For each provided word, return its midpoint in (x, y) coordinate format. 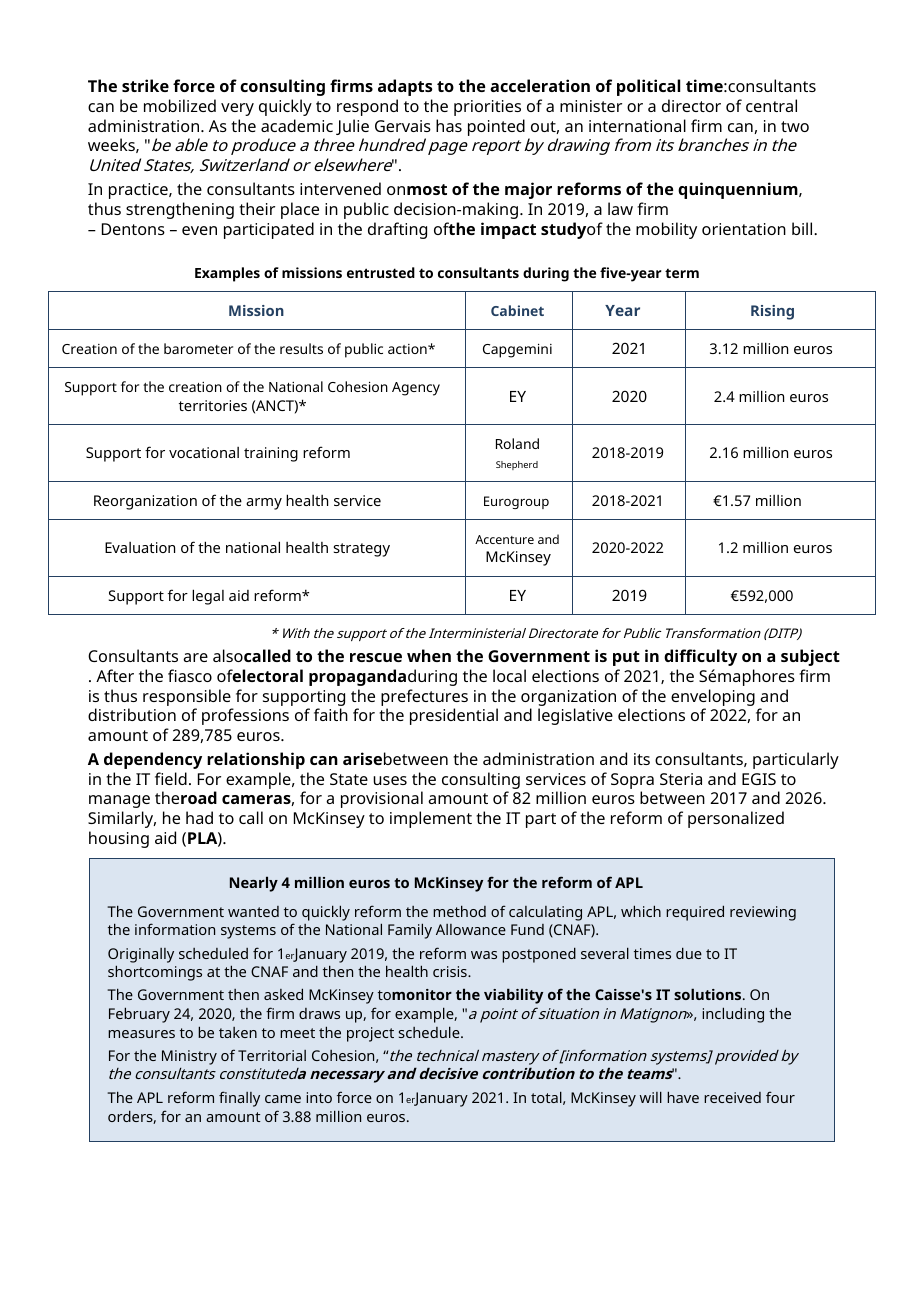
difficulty (700, 657)
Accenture (504, 539)
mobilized (180, 105)
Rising (772, 312)
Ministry (189, 1057)
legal (208, 597)
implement (431, 819)
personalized (736, 819)
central (771, 105)
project (370, 1034)
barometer (198, 348)
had (199, 817)
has (449, 125)
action (408, 349)
